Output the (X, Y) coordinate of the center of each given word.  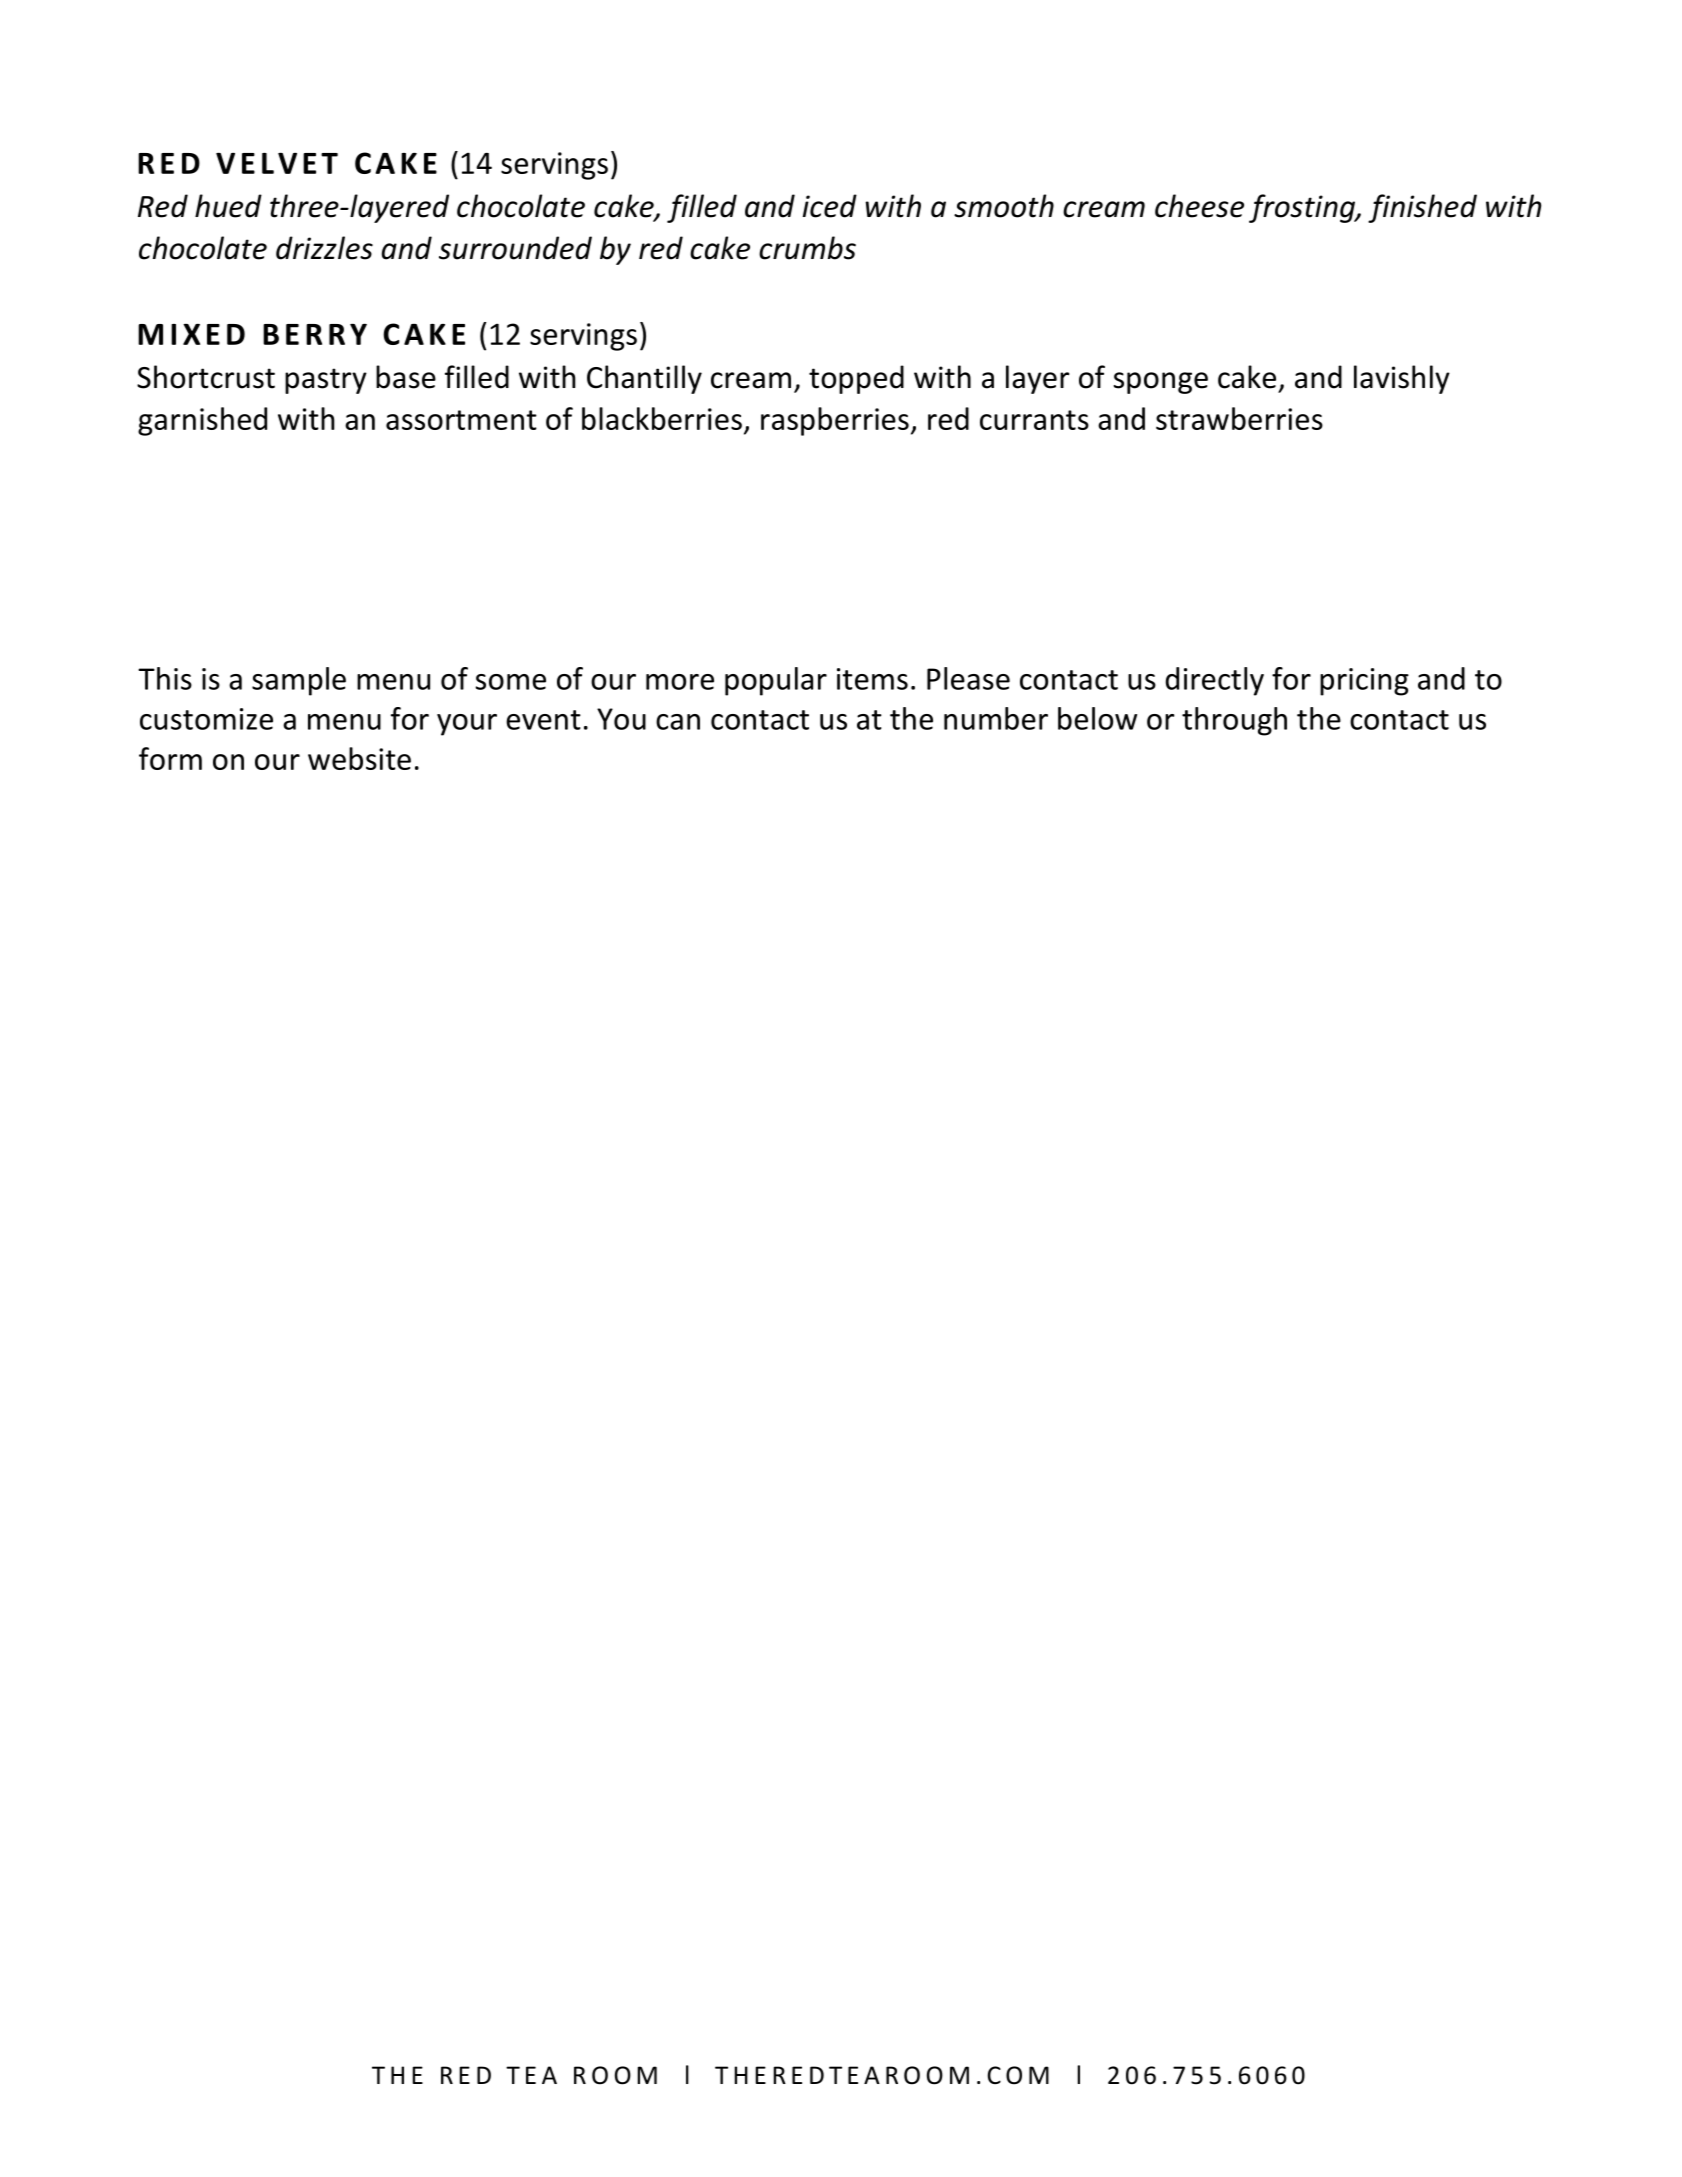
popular (776, 681)
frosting (1303, 208)
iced (830, 206)
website (359, 758)
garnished (202, 421)
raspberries (835, 421)
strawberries (1239, 418)
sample (299, 681)
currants (1034, 420)
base (406, 377)
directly (1215, 681)
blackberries (662, 418)
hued (228, 206)
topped (856, 379)
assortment (461, 420)
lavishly (1402, 379)
